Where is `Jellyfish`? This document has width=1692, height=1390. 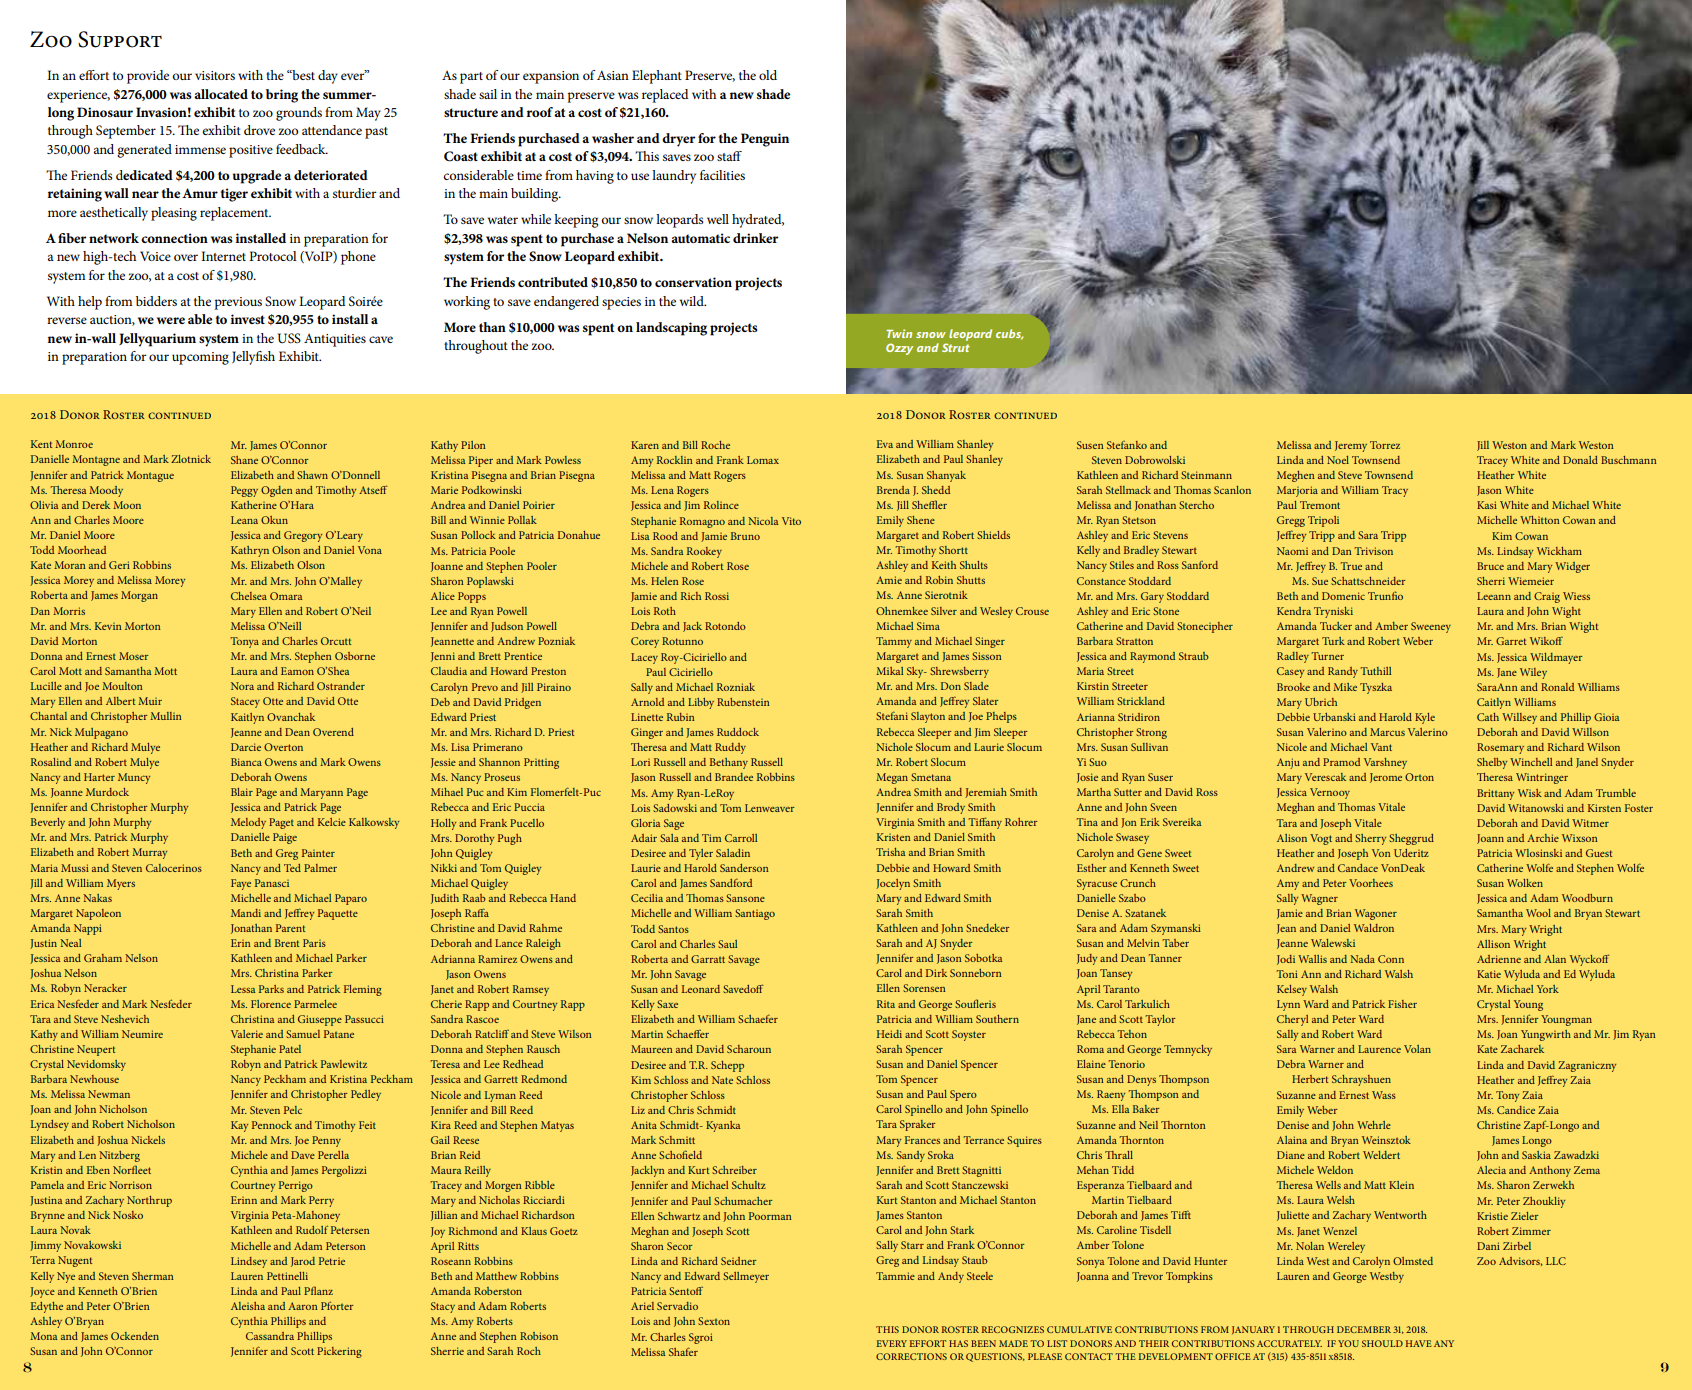
Jellyfish is located at coordinates (253, 358).
